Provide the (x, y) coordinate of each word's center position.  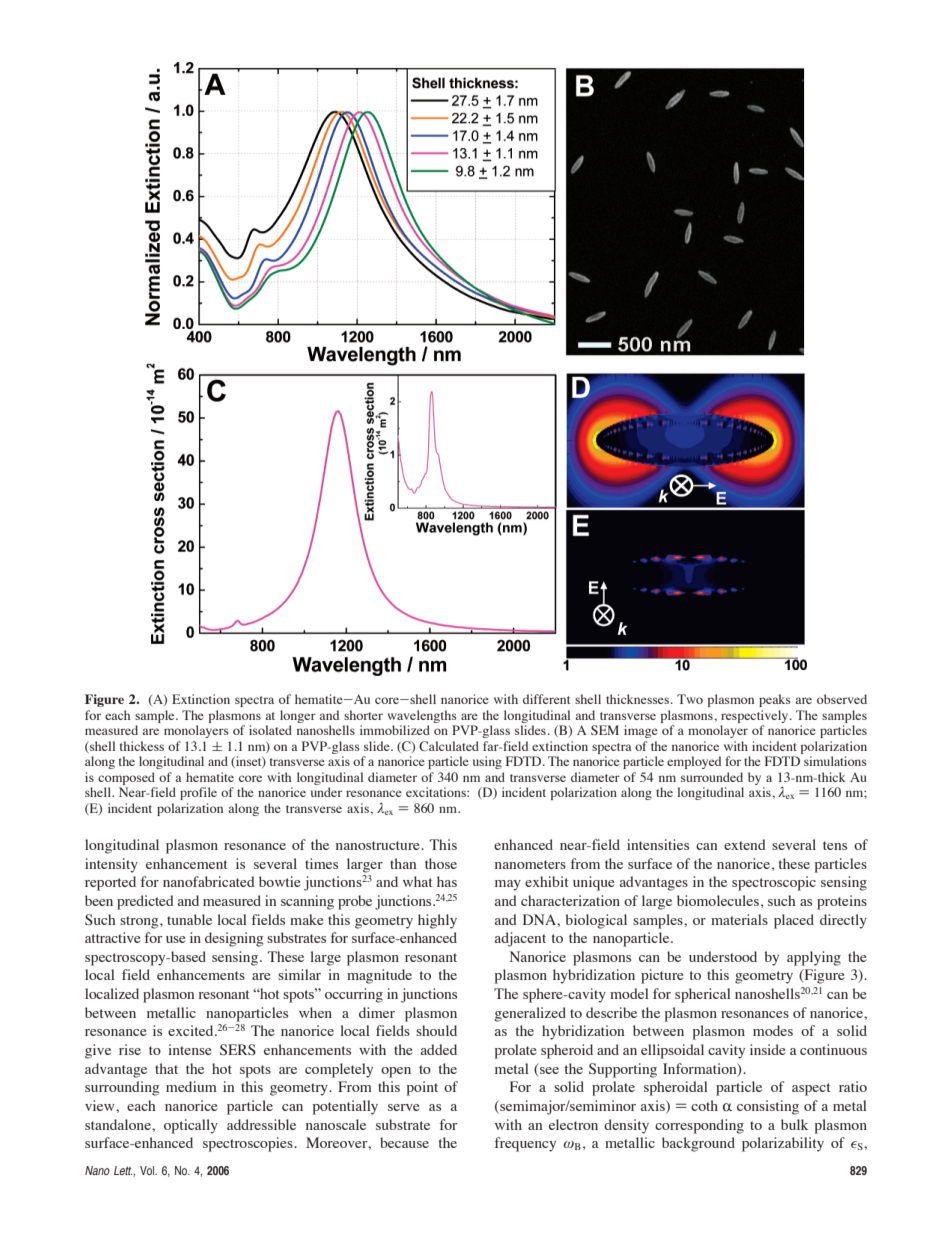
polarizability (783, 1144)
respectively (756, 716)
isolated (270, 730)
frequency (525, 1144)
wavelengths (422, 716)
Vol (148, 1170)
